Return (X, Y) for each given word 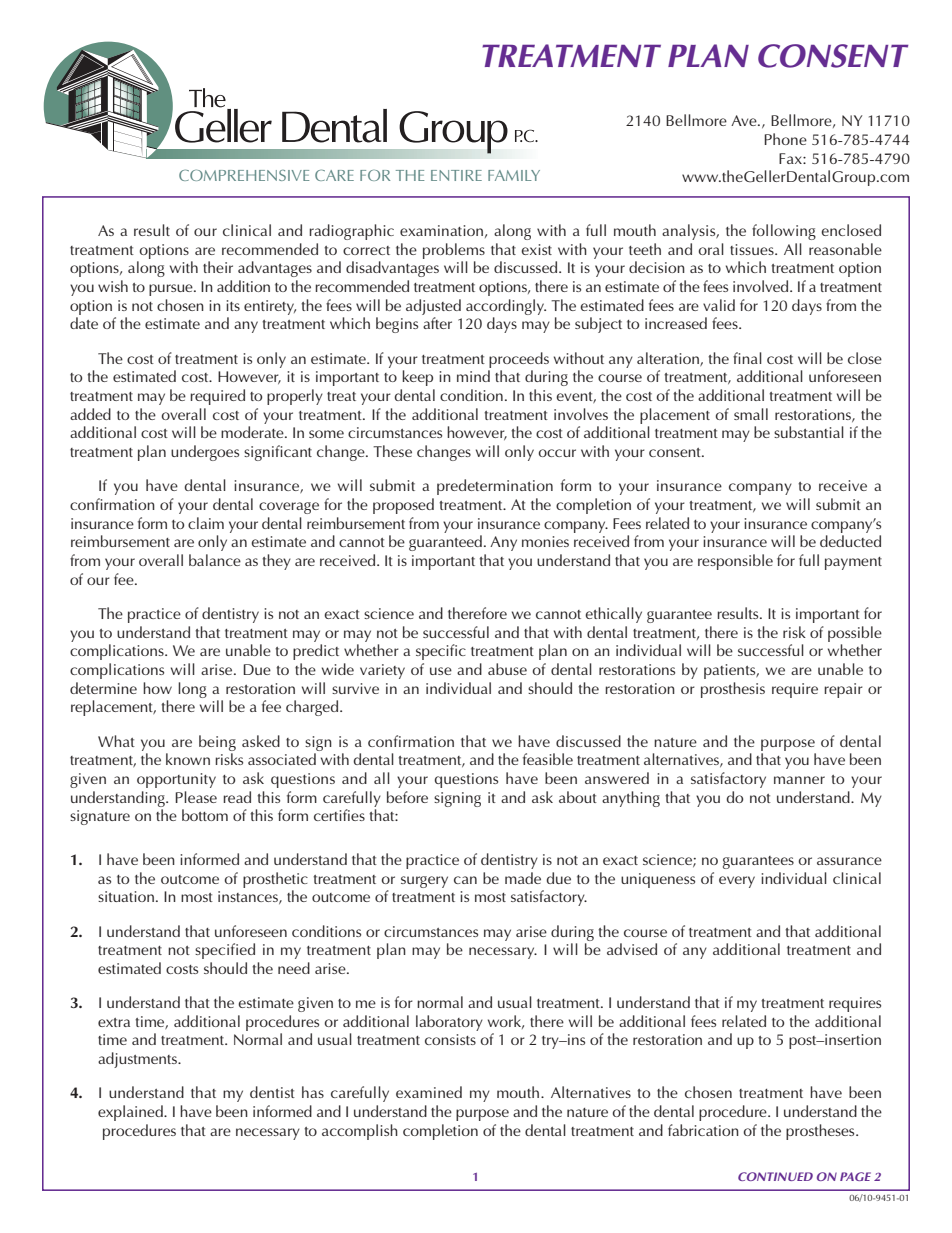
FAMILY (514, 175)
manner (799, 780)
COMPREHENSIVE (244, 175)
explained (131, 1113)
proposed (403, 506)
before (407, 797)
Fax (791, 158)
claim (206, 523)
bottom (205, 815)
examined (429, 1092)
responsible (735, 562)
